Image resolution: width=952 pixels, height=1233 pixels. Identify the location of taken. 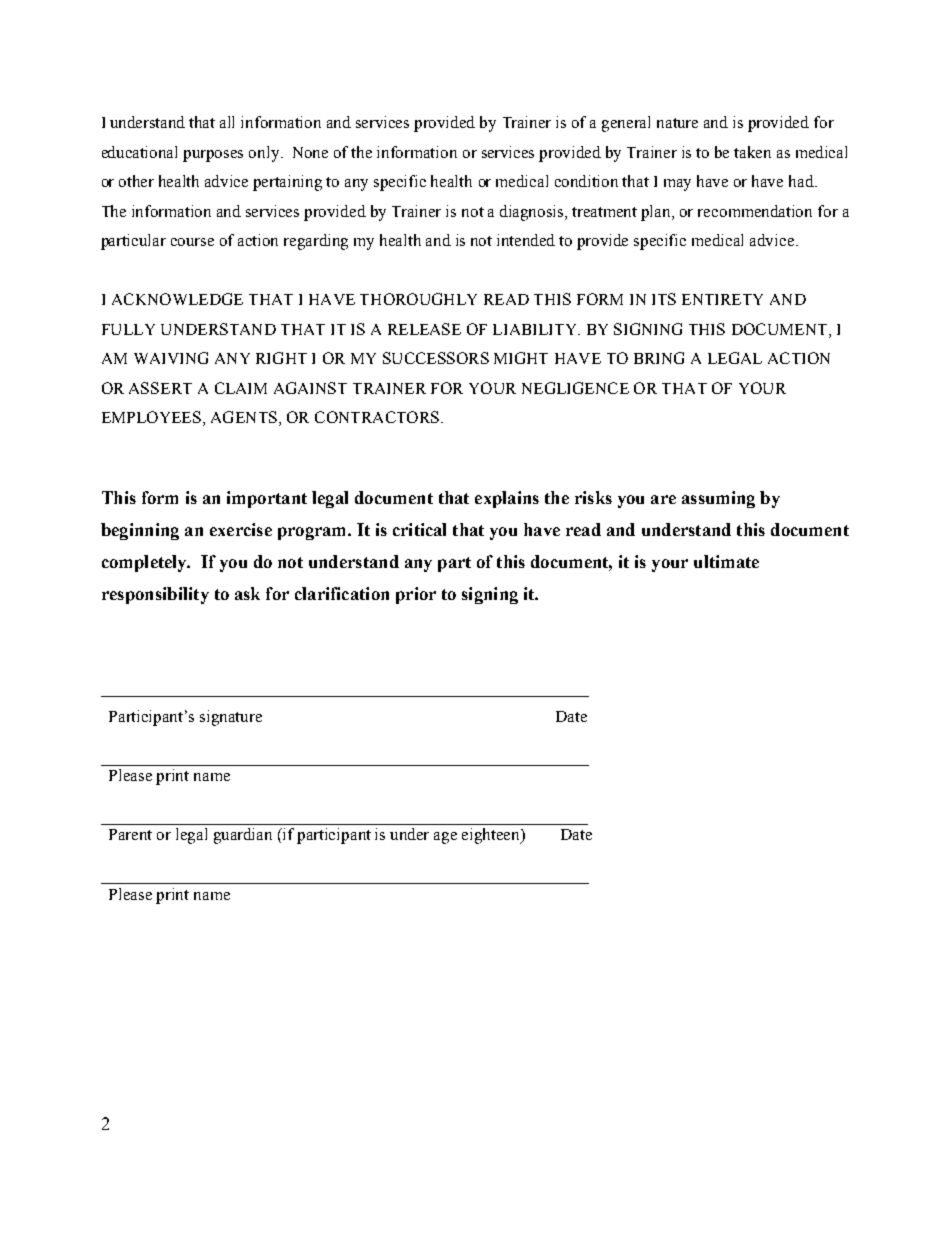
(752, 152).
